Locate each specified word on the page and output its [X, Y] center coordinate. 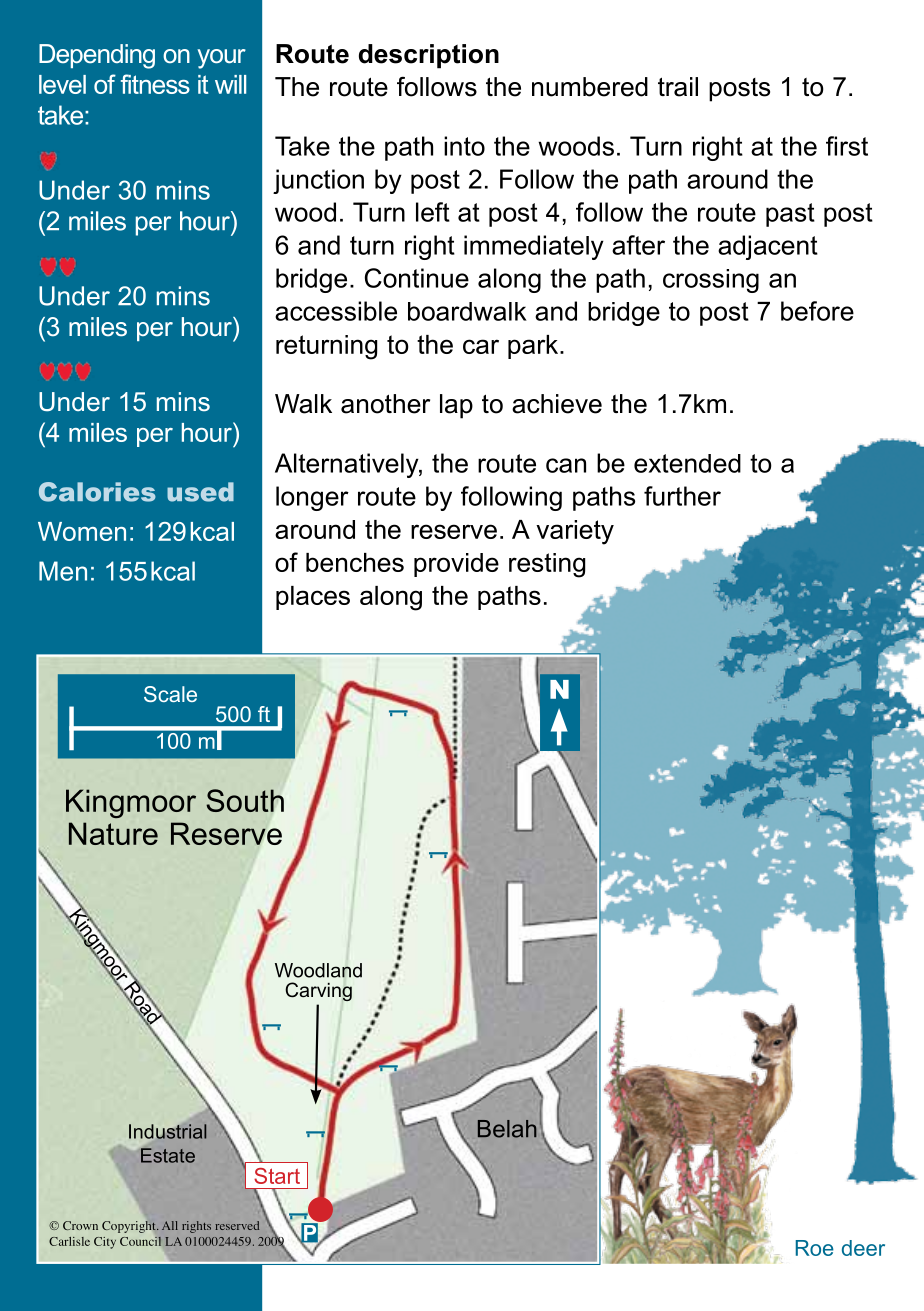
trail [678, 87]
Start [277, 1176]
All [170, 1225]
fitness [155, 84]
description [429, 56]
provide [456, 565]
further [682, 496]
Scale [170, 694]
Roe [815, 1248]
